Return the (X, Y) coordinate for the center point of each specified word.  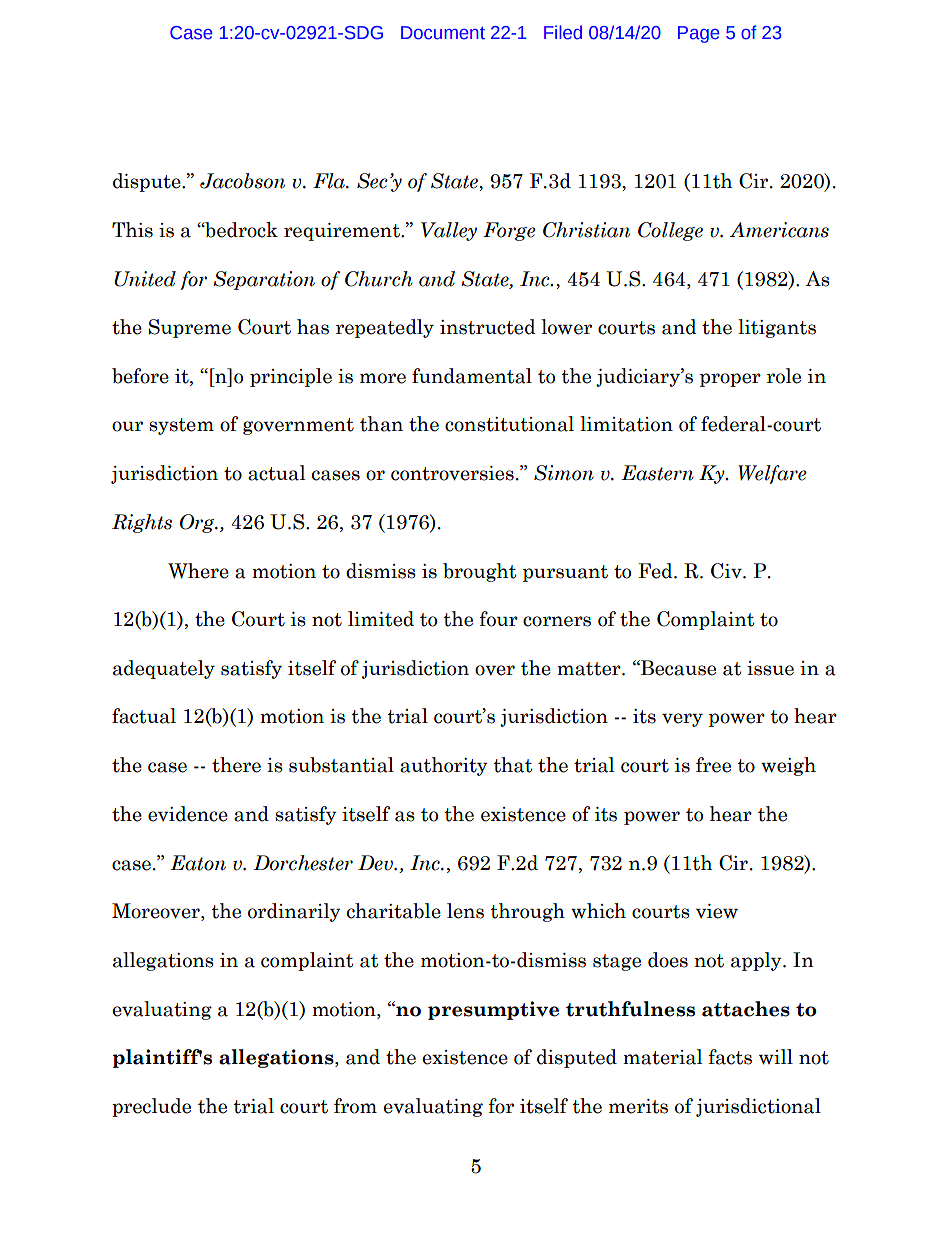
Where (198, 571)
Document (443, 33)
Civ (727, 571)
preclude (151, 1107)
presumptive (493, 1010)
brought (479, 572)
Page (699, 34)
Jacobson (242, 181)
